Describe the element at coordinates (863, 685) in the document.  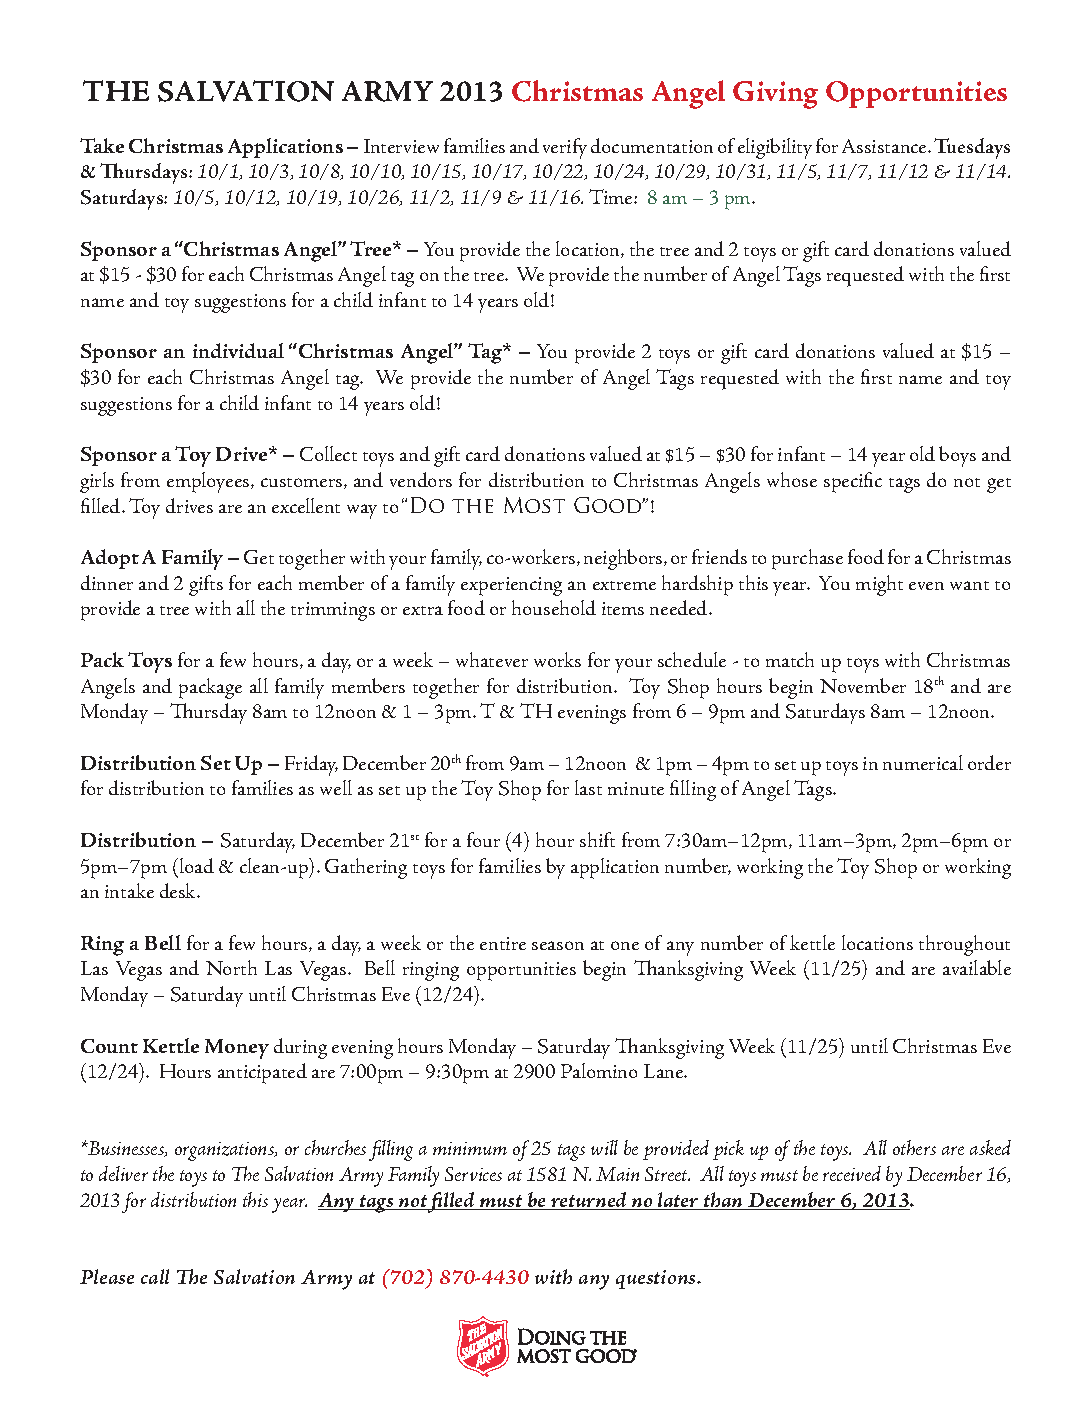
I see `November` at that location.
